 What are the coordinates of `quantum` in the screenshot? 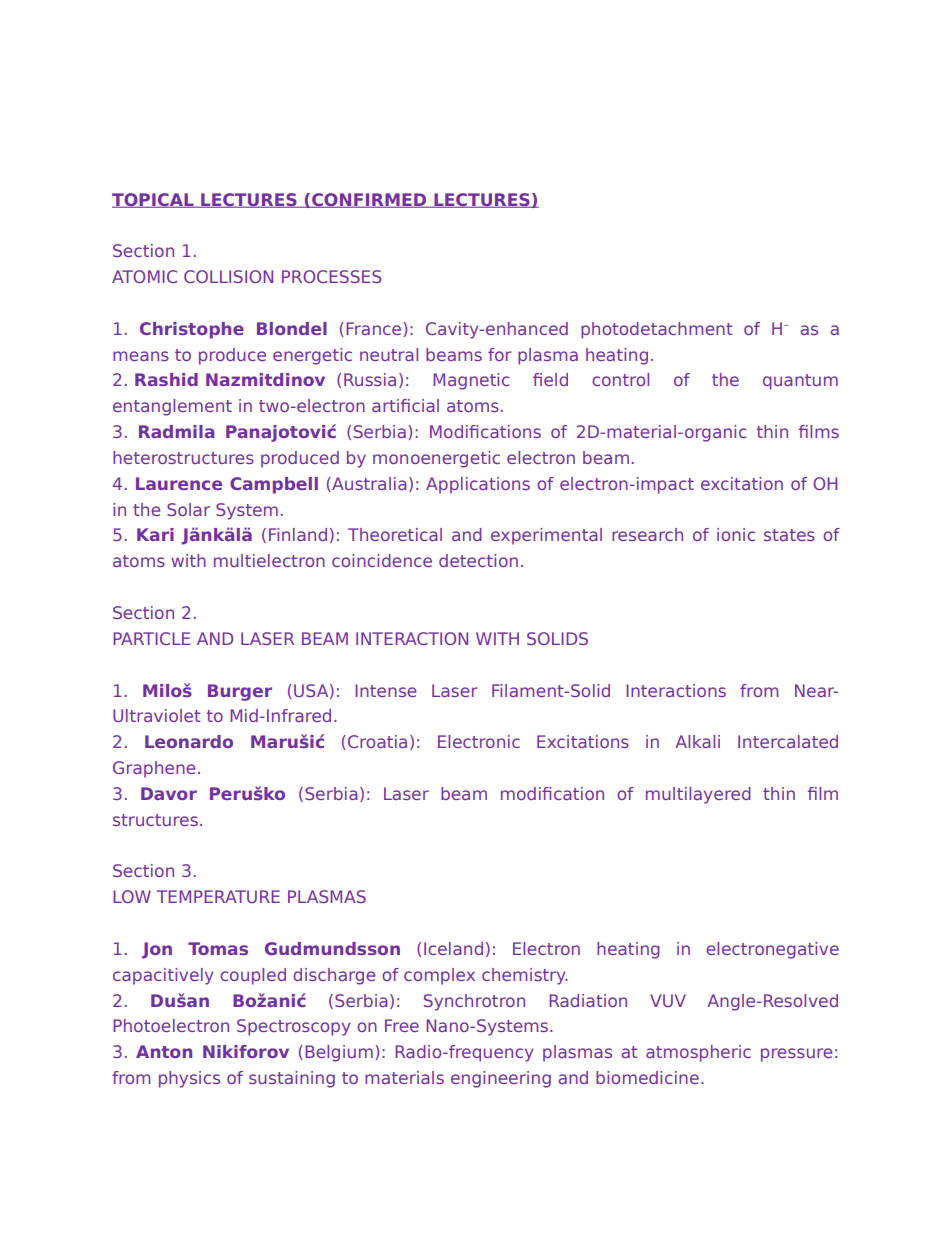 It's located at (800, 382).
